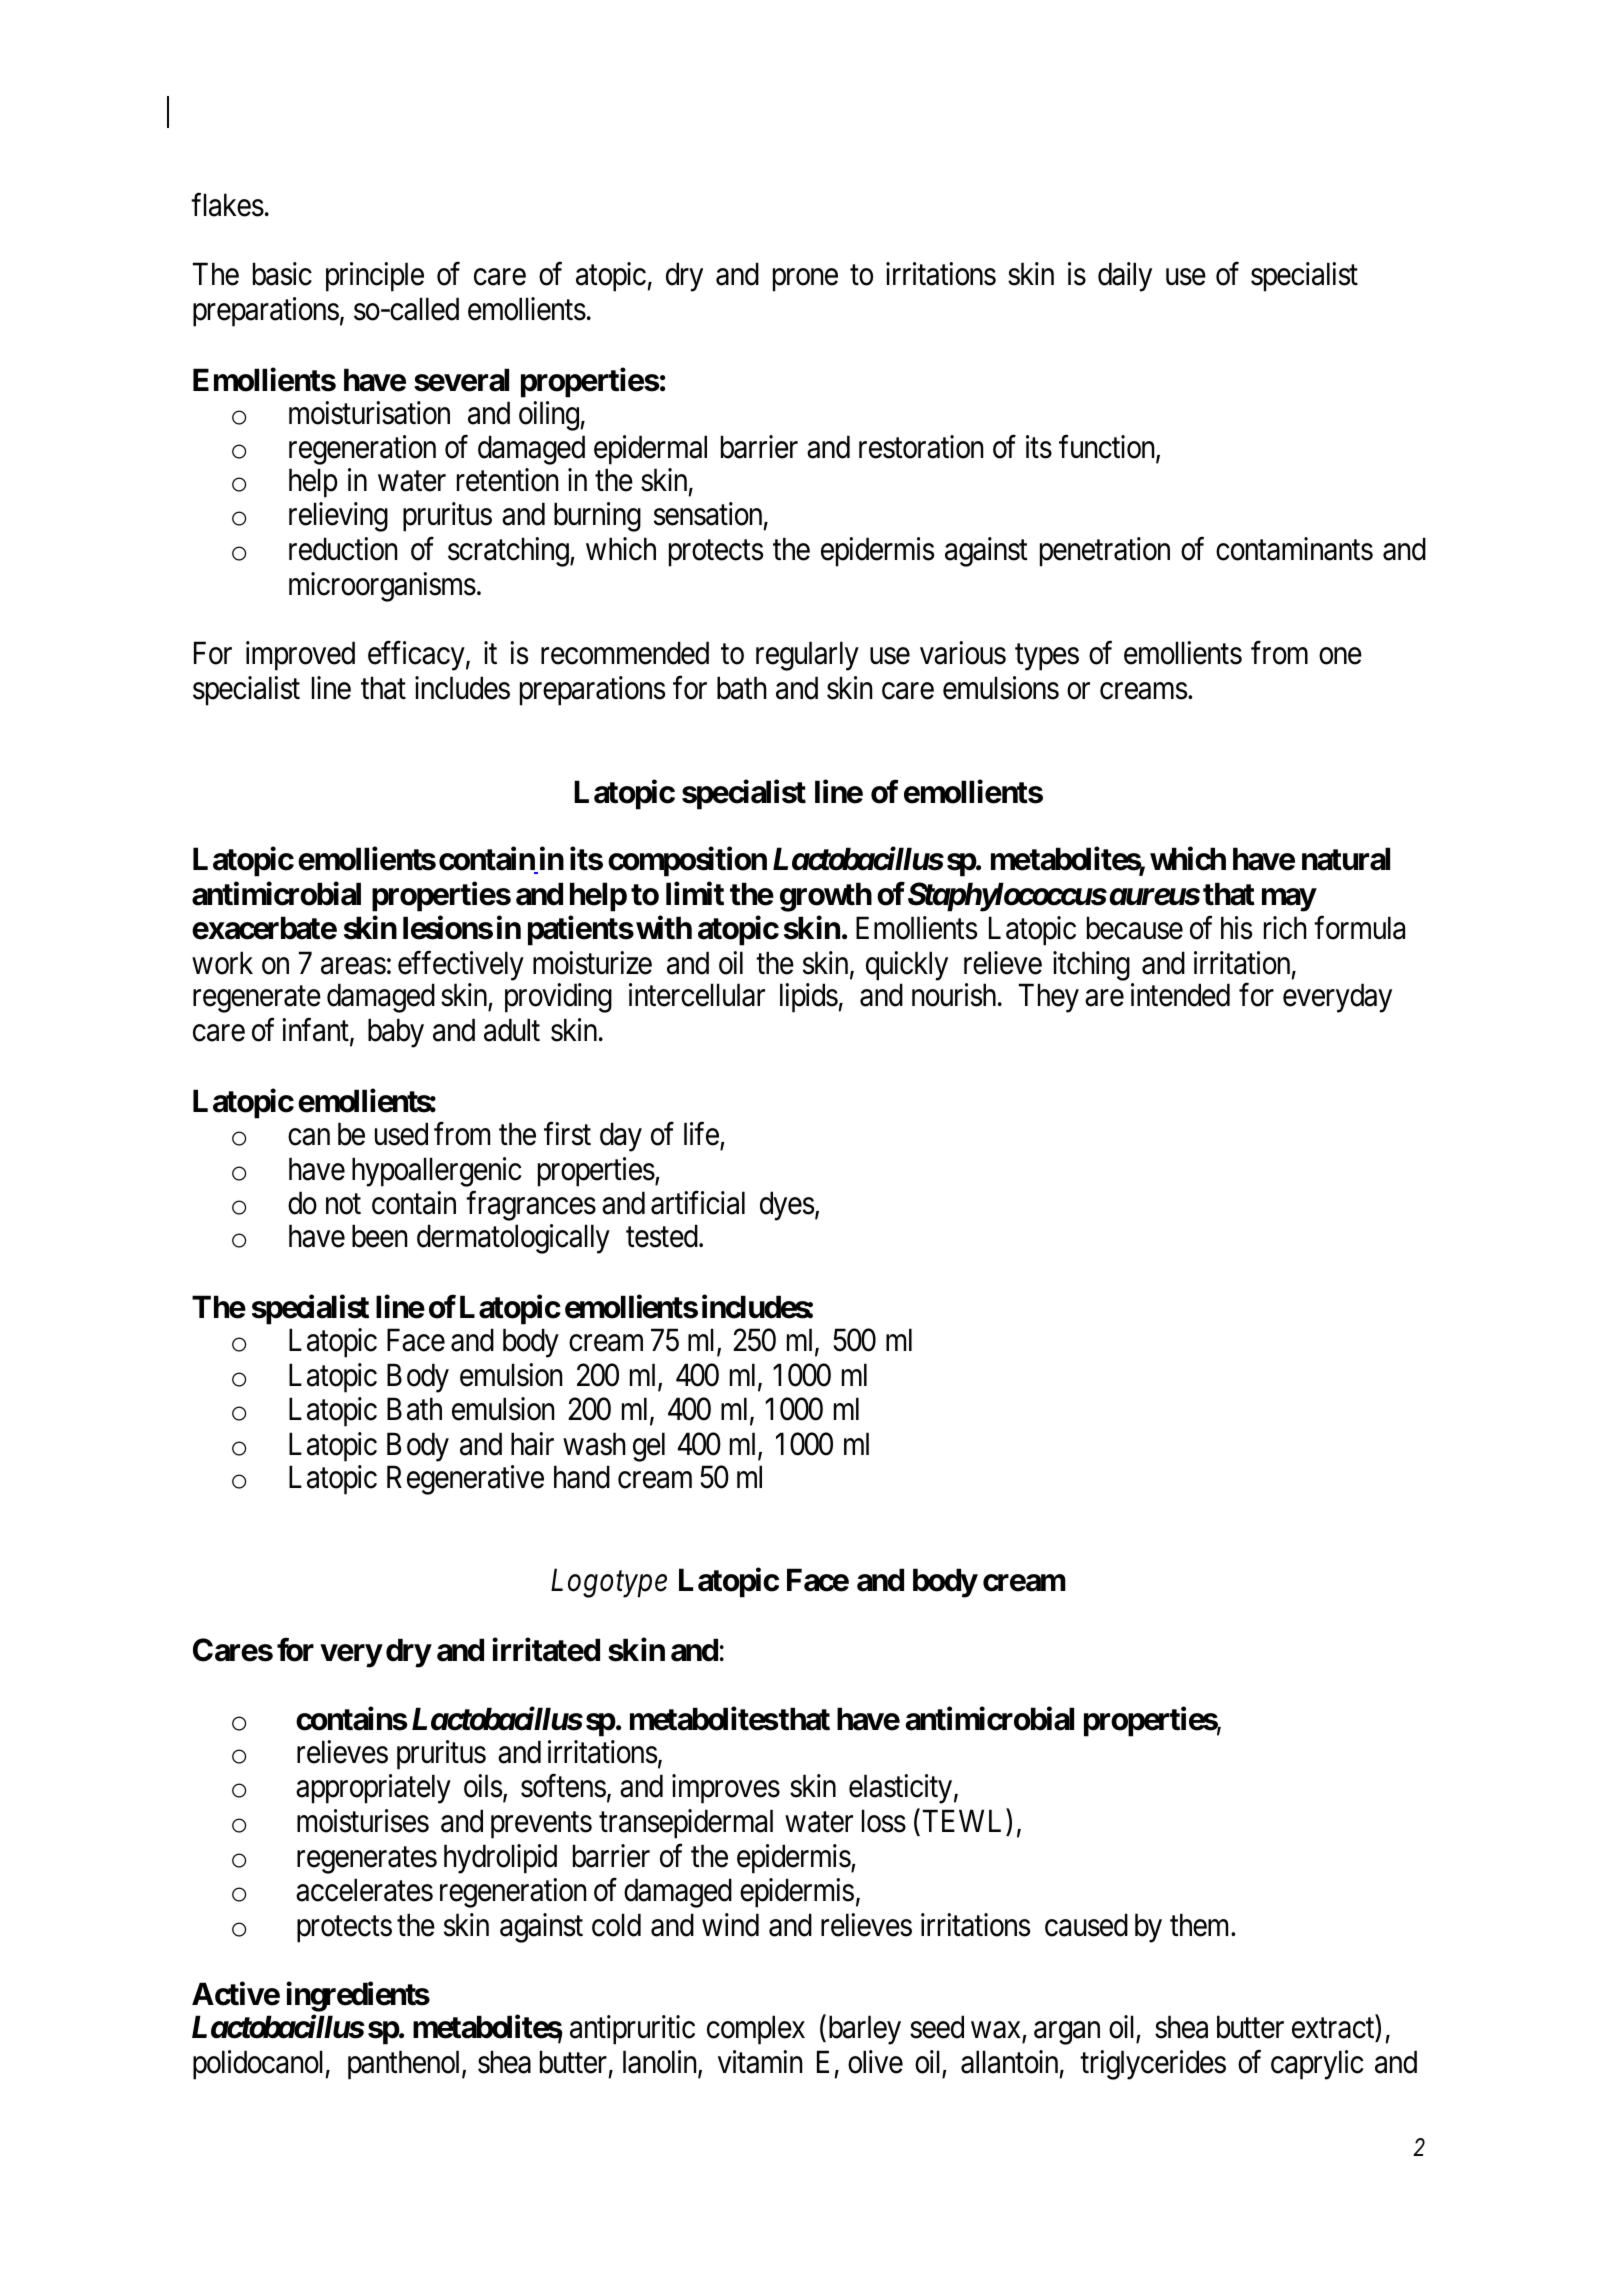  I want to click on Regenerative, so click(465, 1480).
